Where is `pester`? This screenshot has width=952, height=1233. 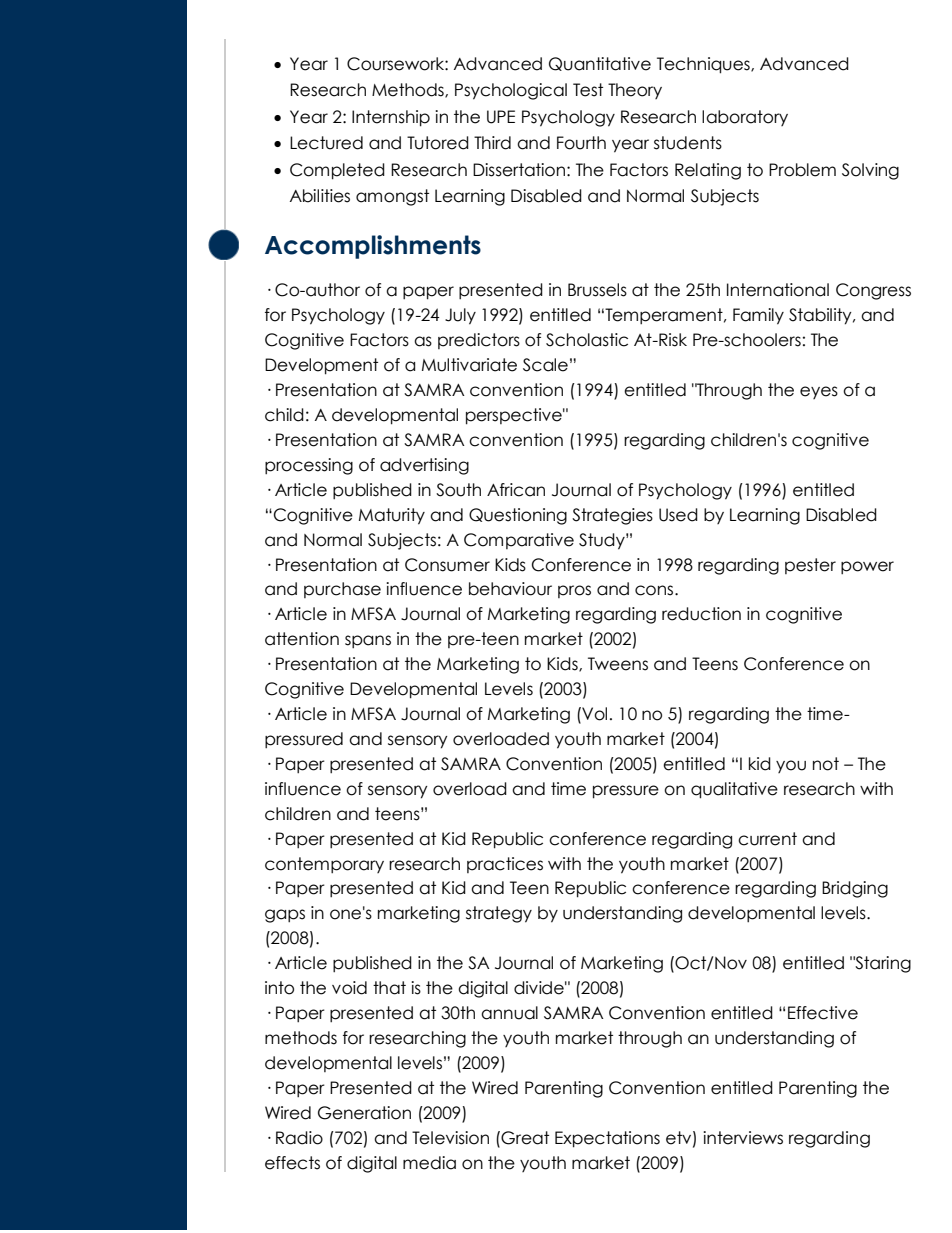
pester is located at coordinates (810, 566).
